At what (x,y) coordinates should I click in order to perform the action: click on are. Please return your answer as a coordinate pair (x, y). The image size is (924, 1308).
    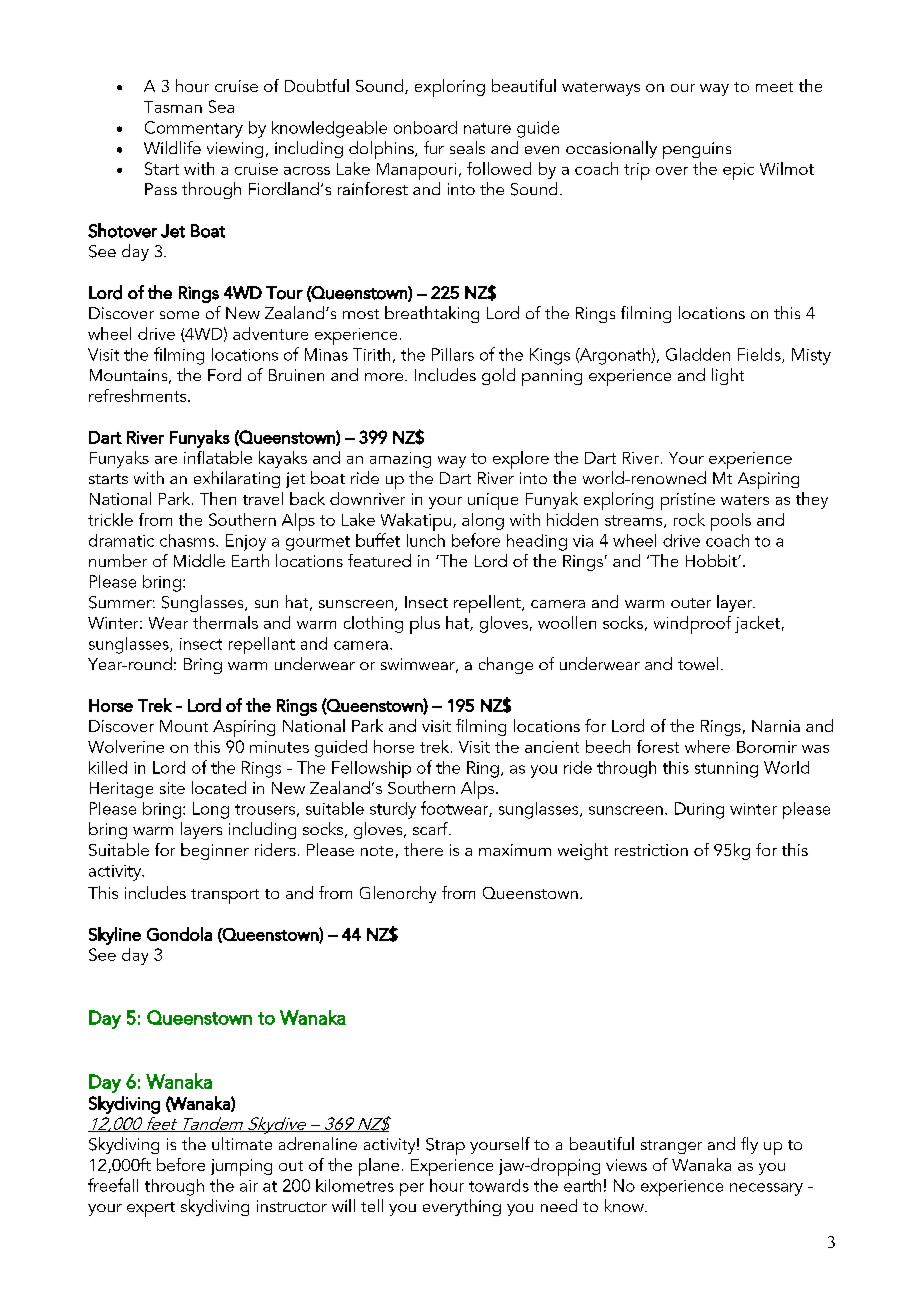
    Looking at the image, I should click on (166, 460).
